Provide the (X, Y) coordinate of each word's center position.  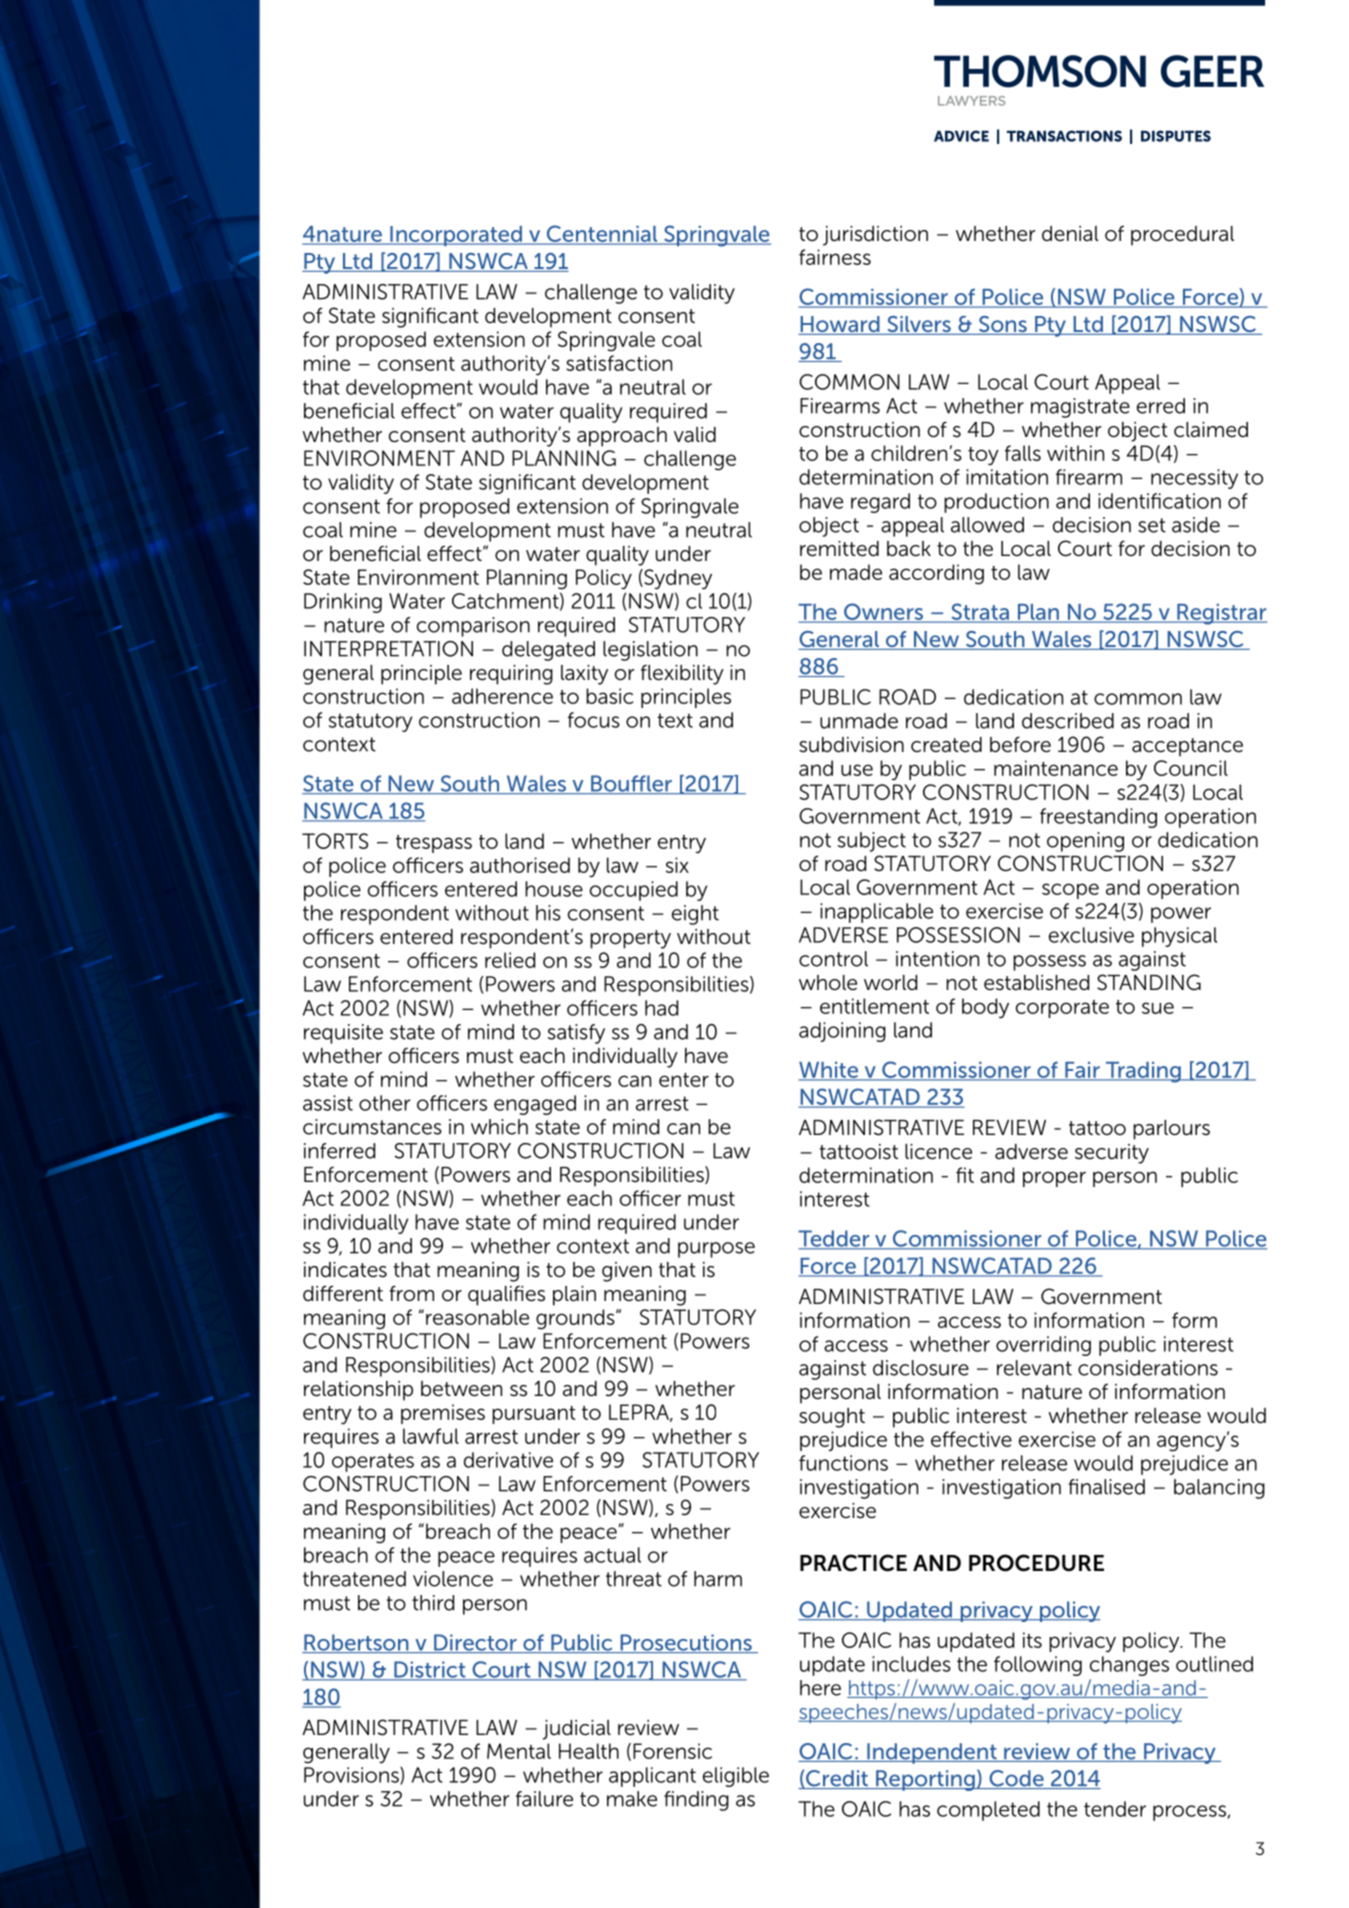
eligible (736, 1777)
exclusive (1091, 935)
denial (1070, 234)
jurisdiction (875, 236)
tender (1115, 1809)
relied (510, 960)
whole (828, 983)
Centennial (602, 235)
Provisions (352, 1776)
